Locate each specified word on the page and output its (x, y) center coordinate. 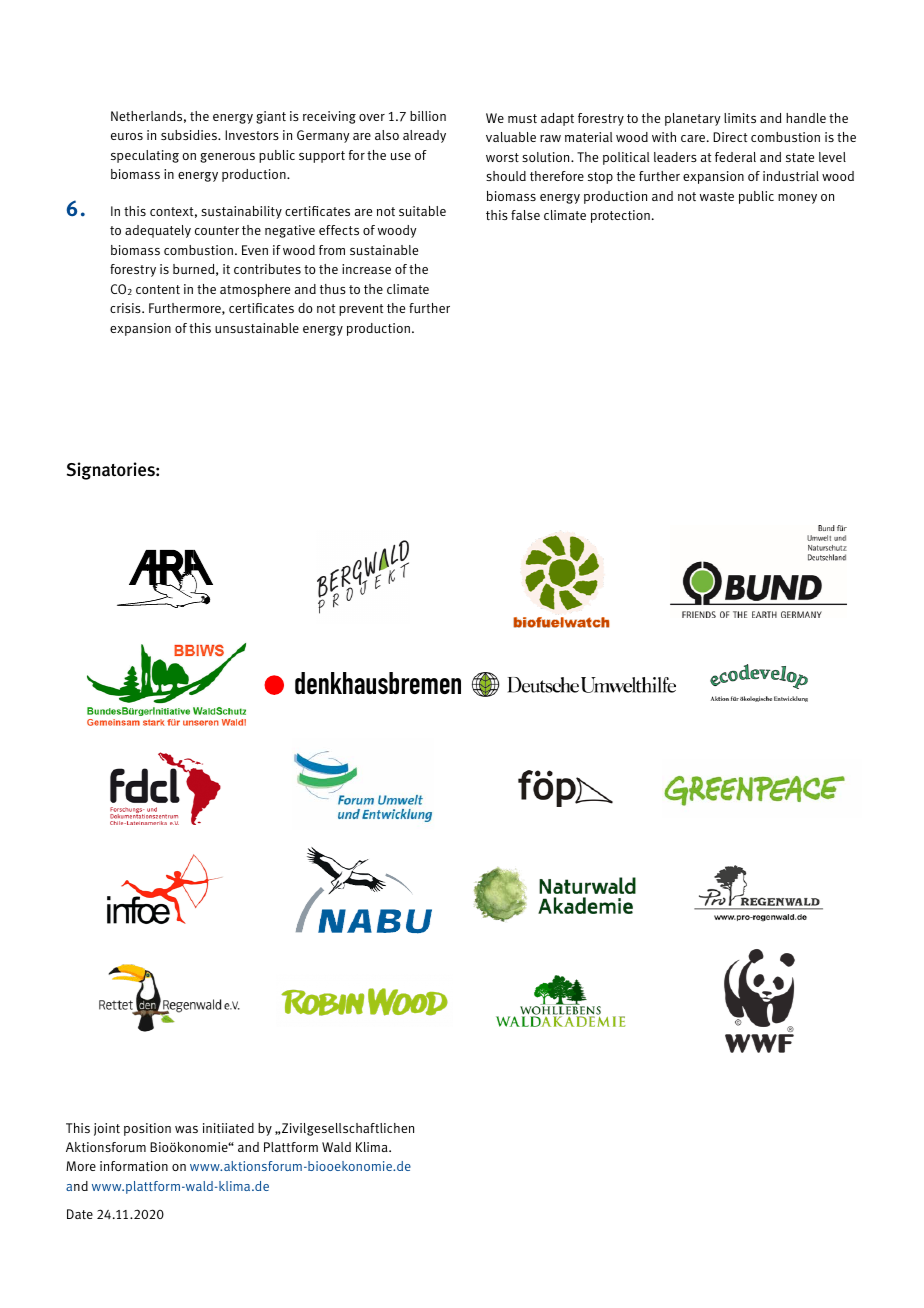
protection (620, 216)
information (134, 1166)
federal (735, 157)
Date (80, 1214)
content (158, 289)
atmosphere (255, 290)
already (424, 136)
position (147, 1129)
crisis (126, 308)
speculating (145, 156)
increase (366, 269)
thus (333, 289)
